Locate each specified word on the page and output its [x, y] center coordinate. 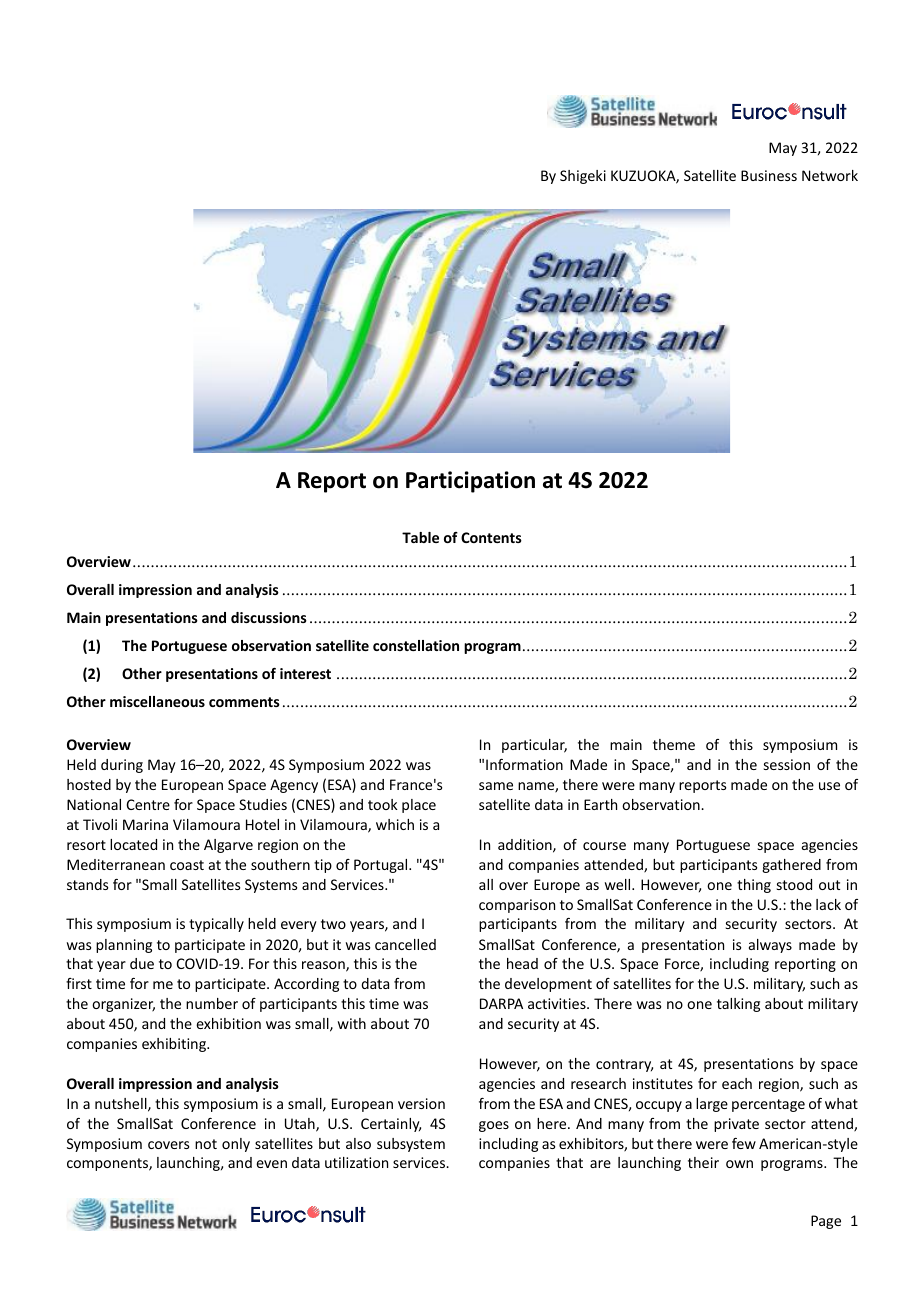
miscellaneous [157, 701]
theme [674, 744]
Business [769, 175]
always [770, 946]
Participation [470, 482]
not [206, 1144]
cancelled [405, 944]
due [142, 963]
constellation [416, 645]
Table [420, 537]
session [787, 764]
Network [830, 175]
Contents [491, 537]
